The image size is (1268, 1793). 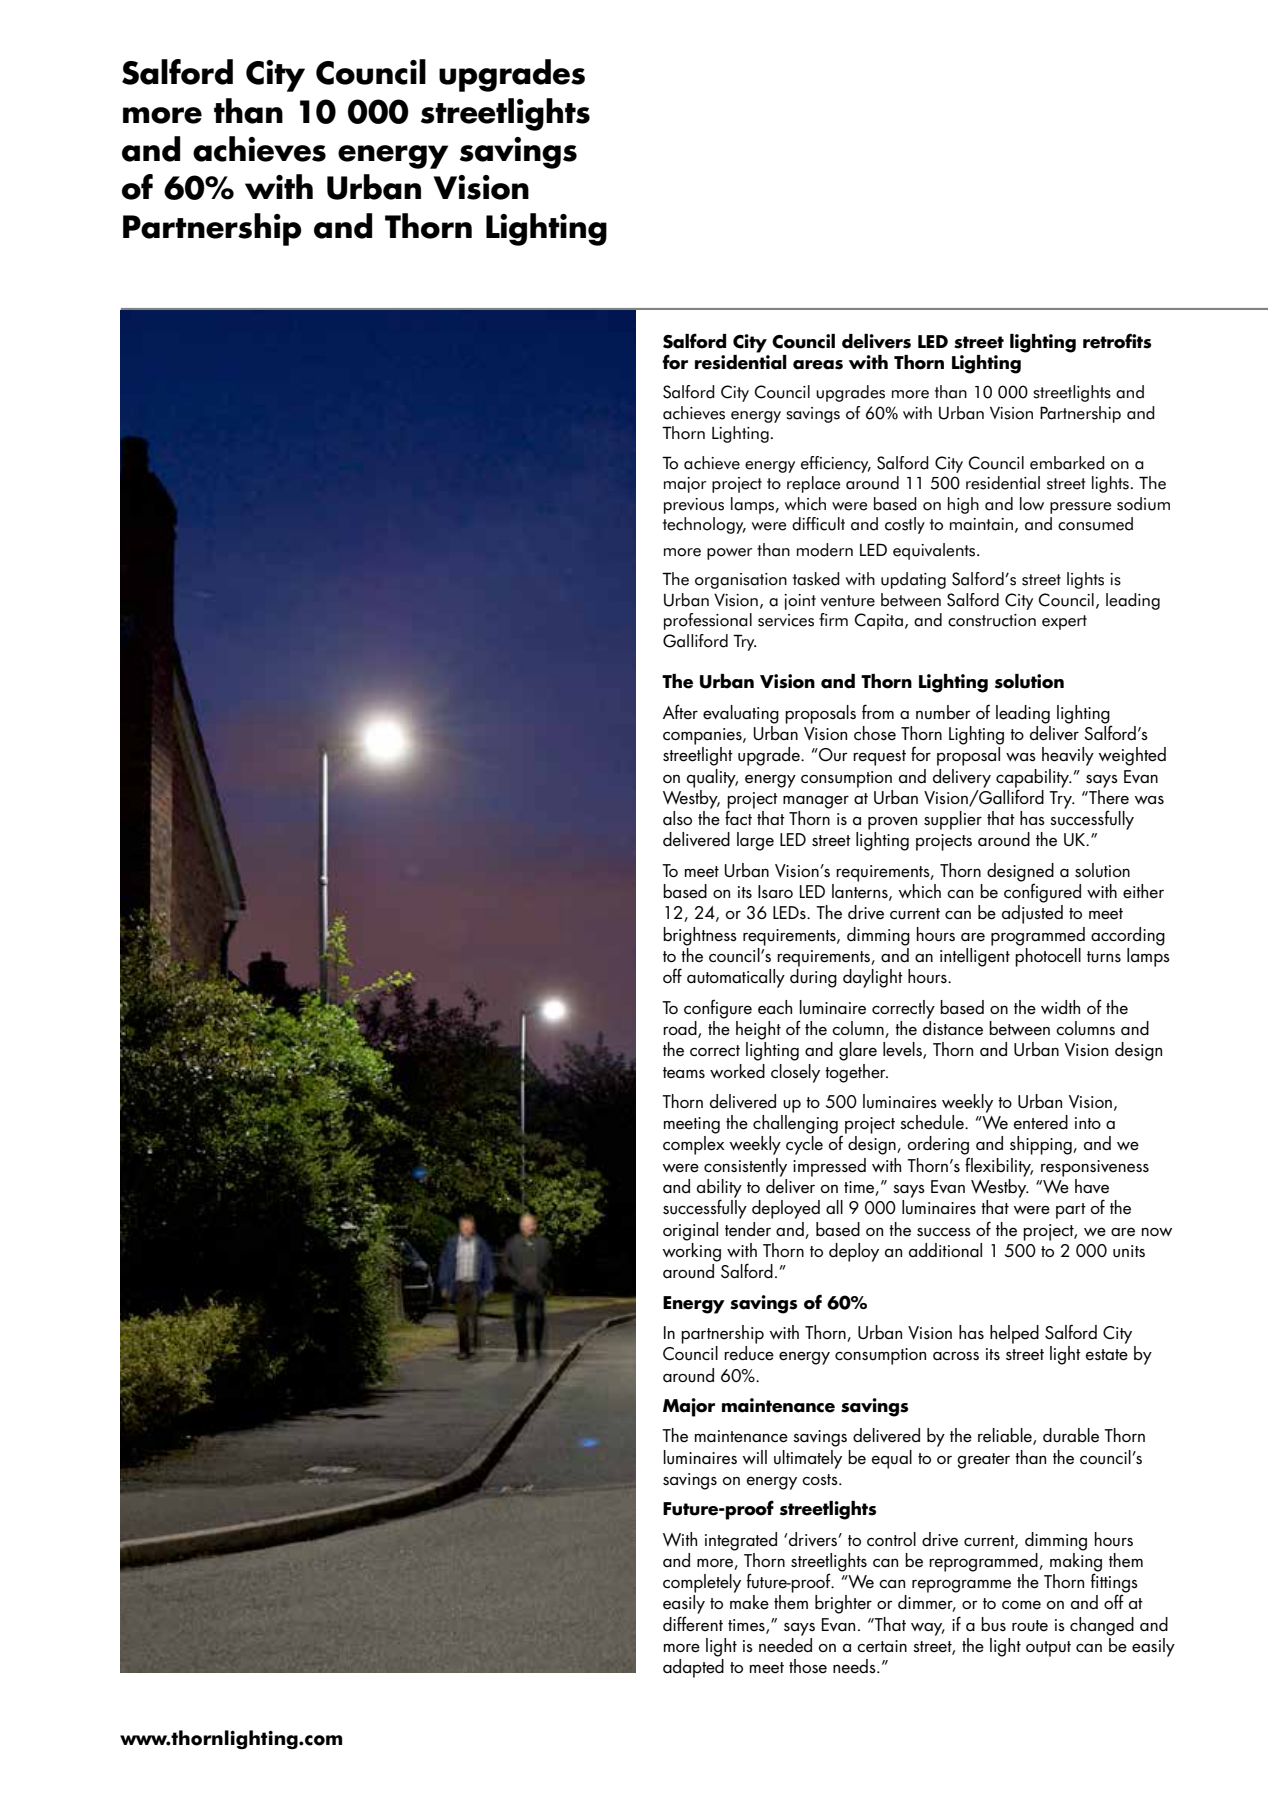 I want to click on areas, so click(x=818, y=365).
